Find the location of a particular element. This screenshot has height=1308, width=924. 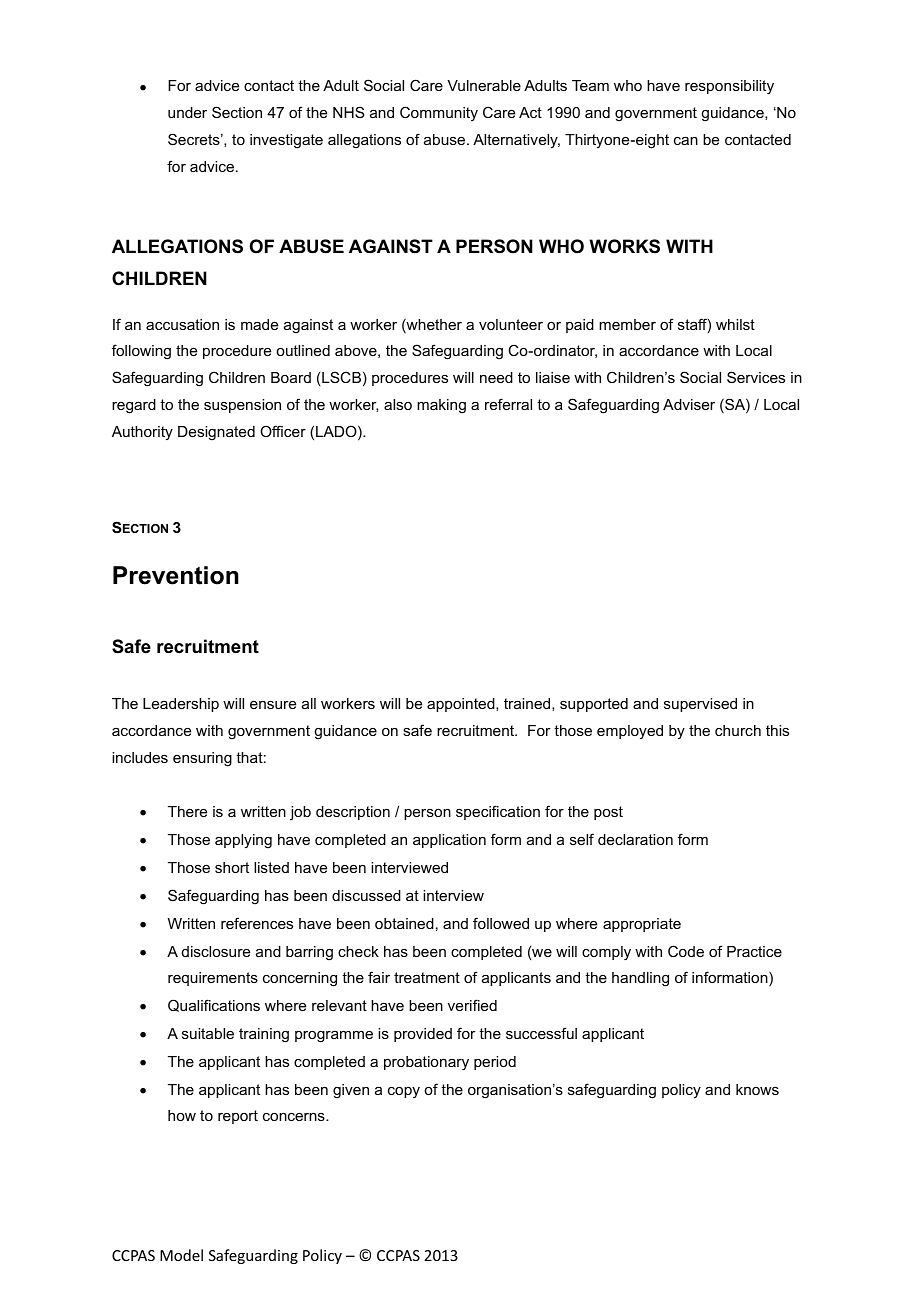

accusation is located at coordinates (182, 324).
